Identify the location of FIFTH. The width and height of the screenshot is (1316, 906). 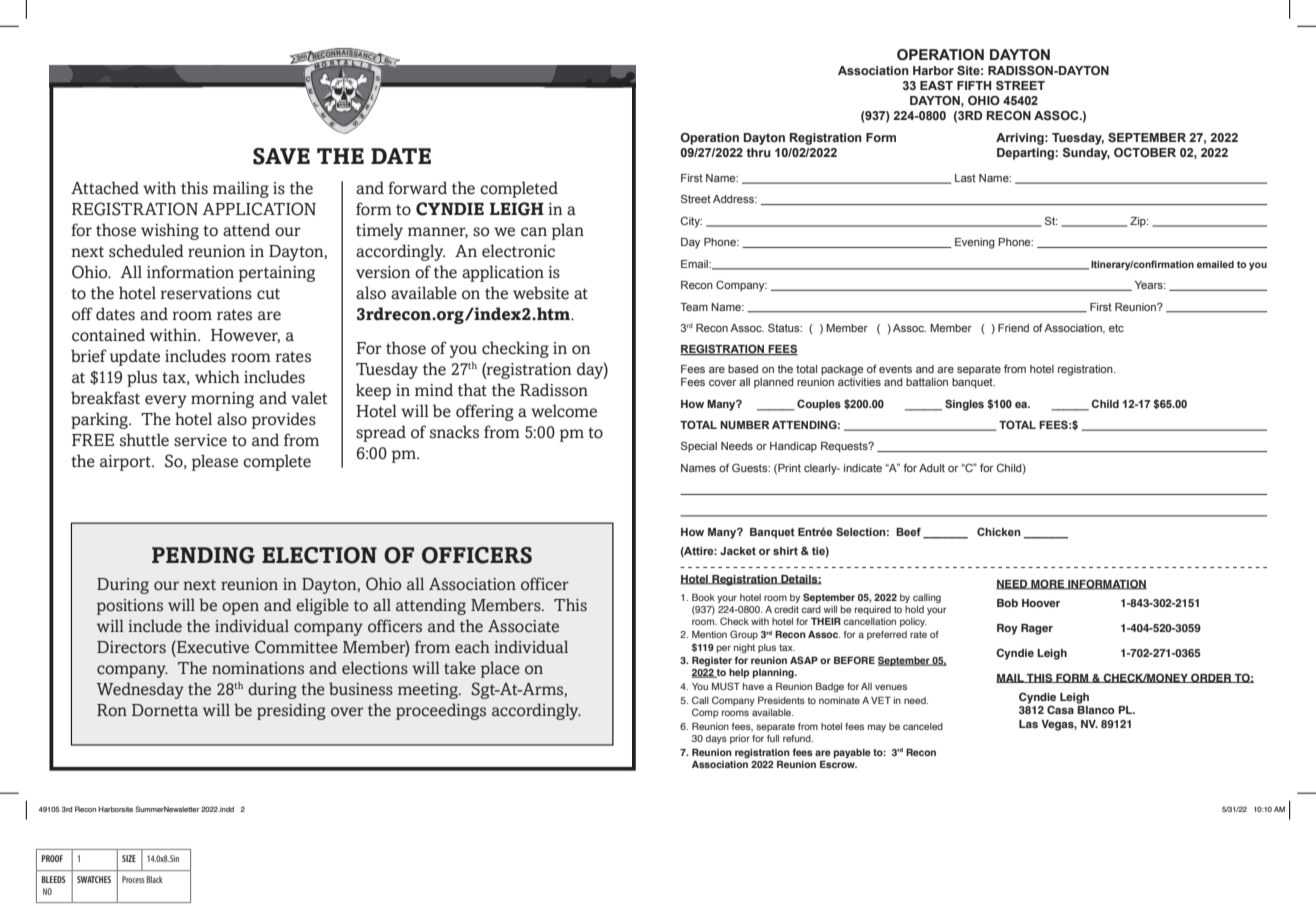
(974, 85).
